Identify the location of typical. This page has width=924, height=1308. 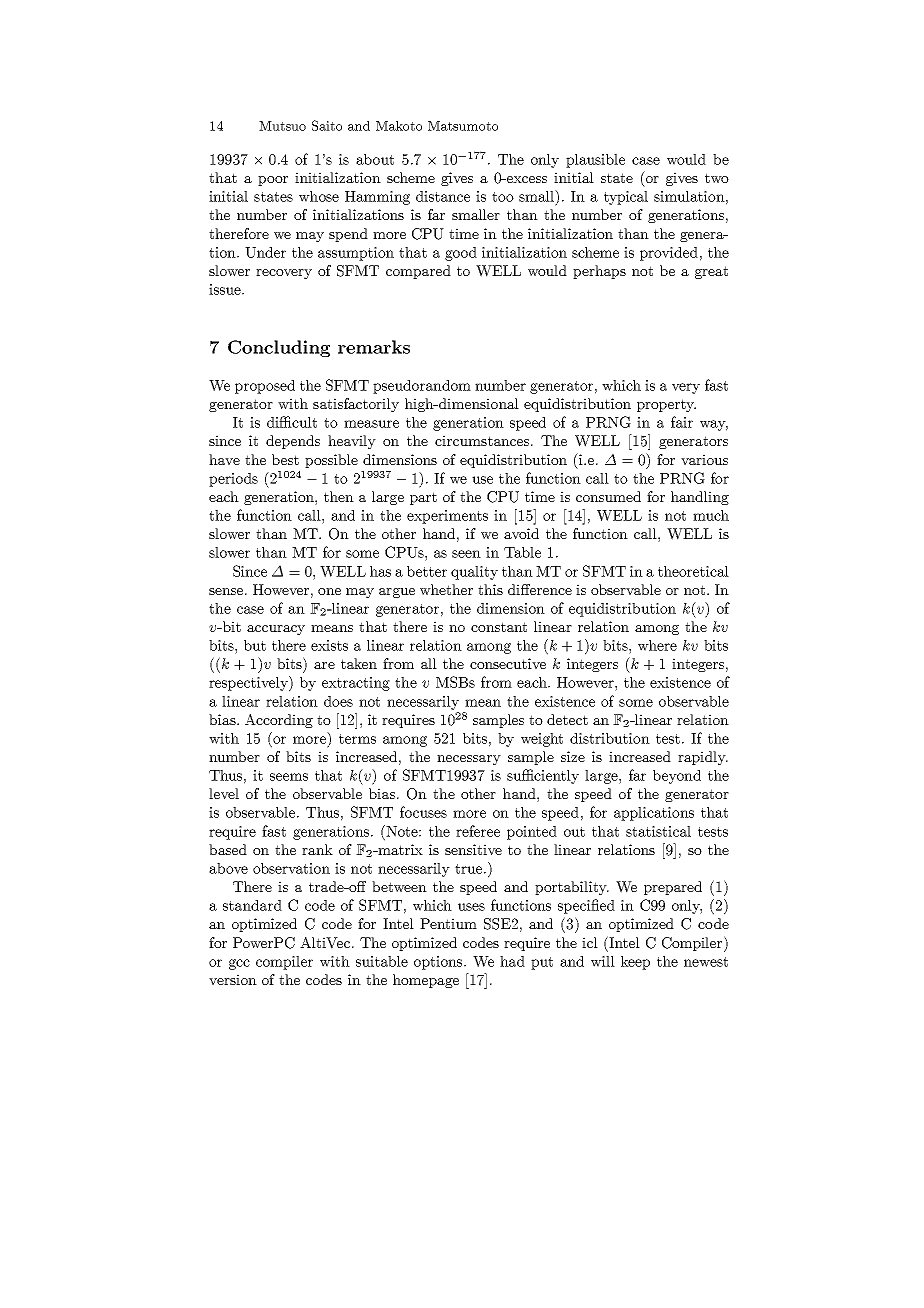
(626, 198).
